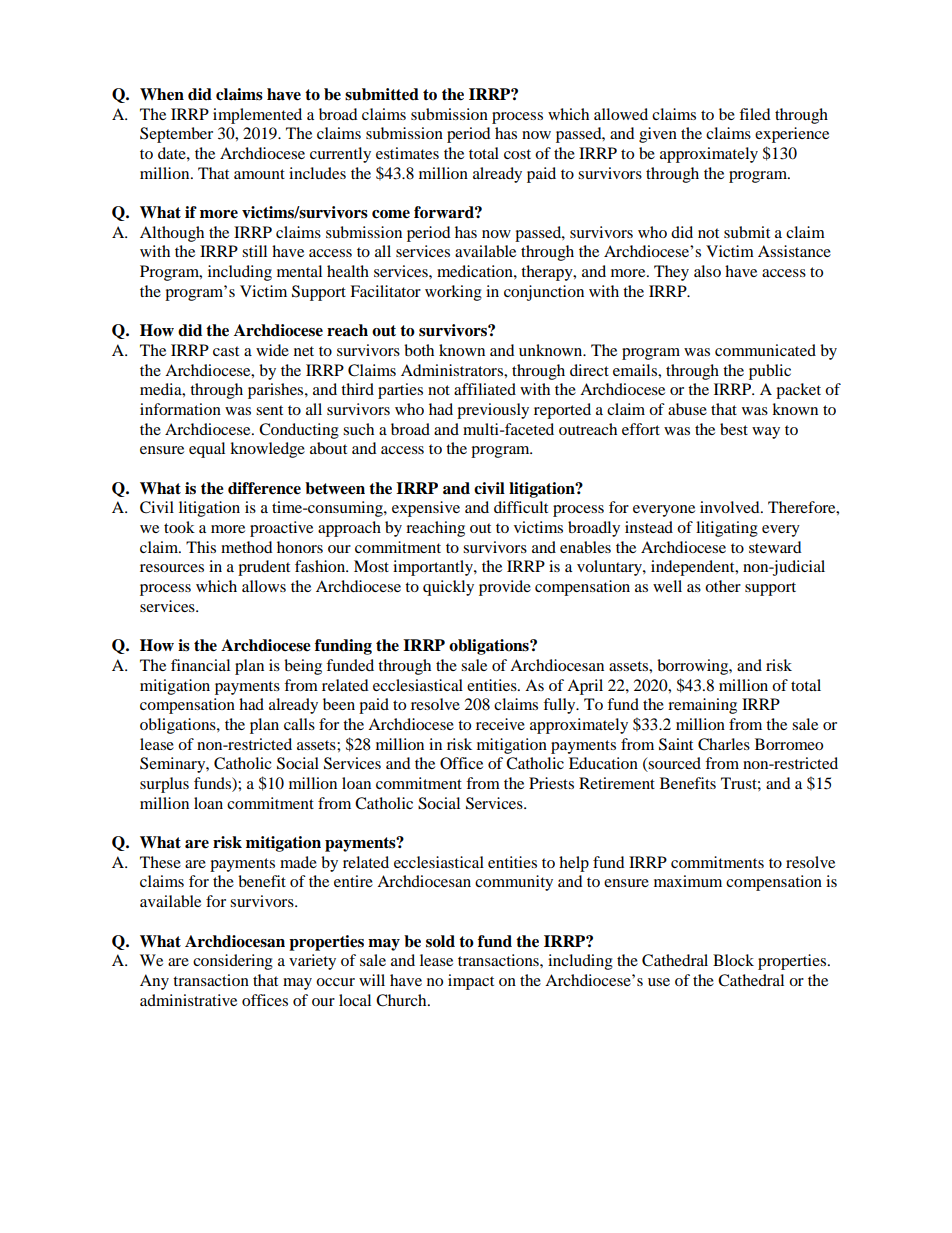  I want to click on Block, so click(733, 960).
